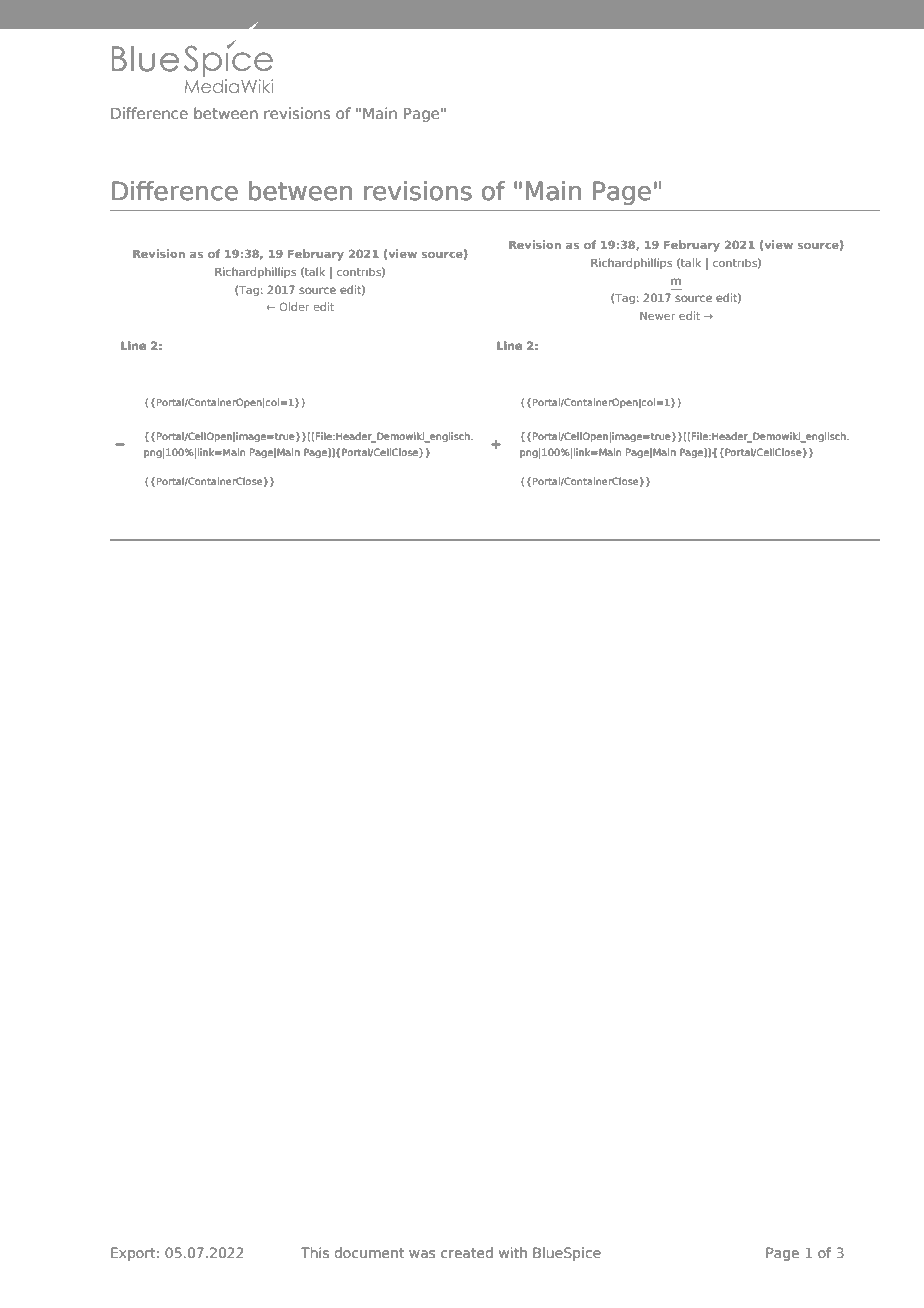  I want to click on was, so click(422, 1254).
